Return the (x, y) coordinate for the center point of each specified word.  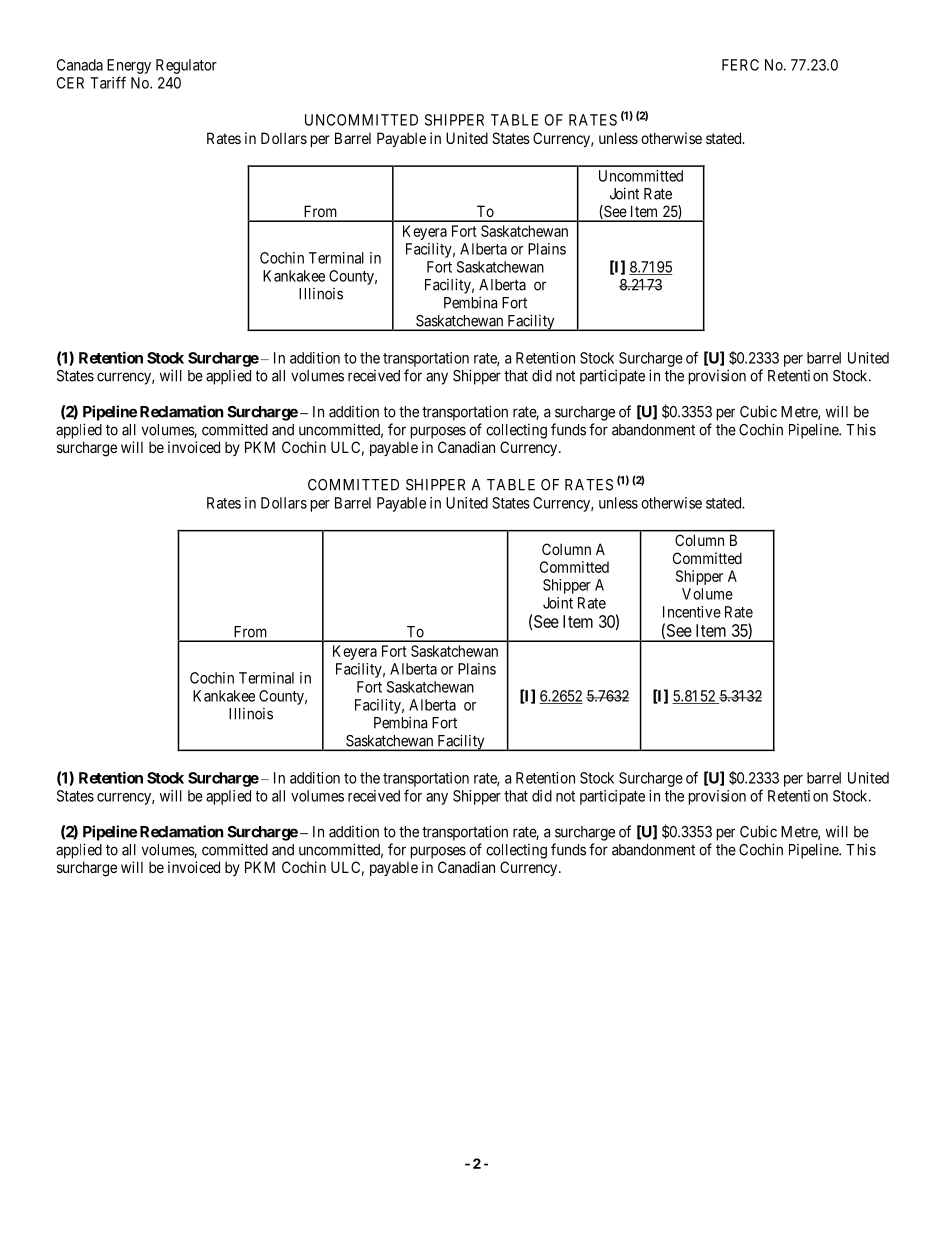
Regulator (186, 66)
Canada (80, 65)
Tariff (108, 82)
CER (70, 83)
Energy (129, 66)
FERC (740, 65)
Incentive (692, 612)
